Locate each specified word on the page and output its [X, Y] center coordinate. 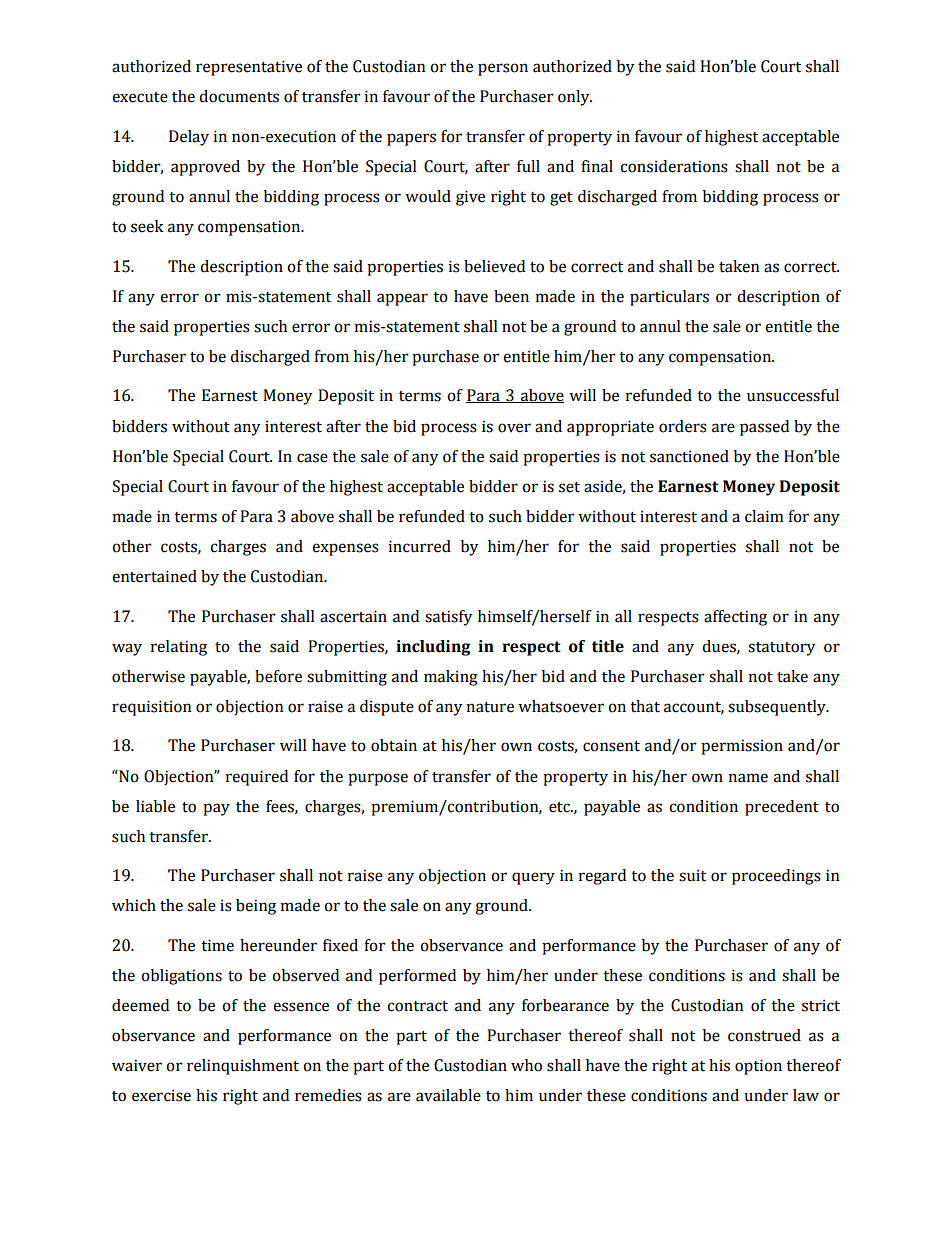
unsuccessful [793, 395]
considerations [674, 166]
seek [147, 226]
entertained [154, 576]
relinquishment [243, 1067]
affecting [735, 618]
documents [239, 96]
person [503, 69]
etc [560, 807]
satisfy [448, 618]
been [511, 296]
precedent [782, 808]
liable [155, 806]
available [448, 1095]
